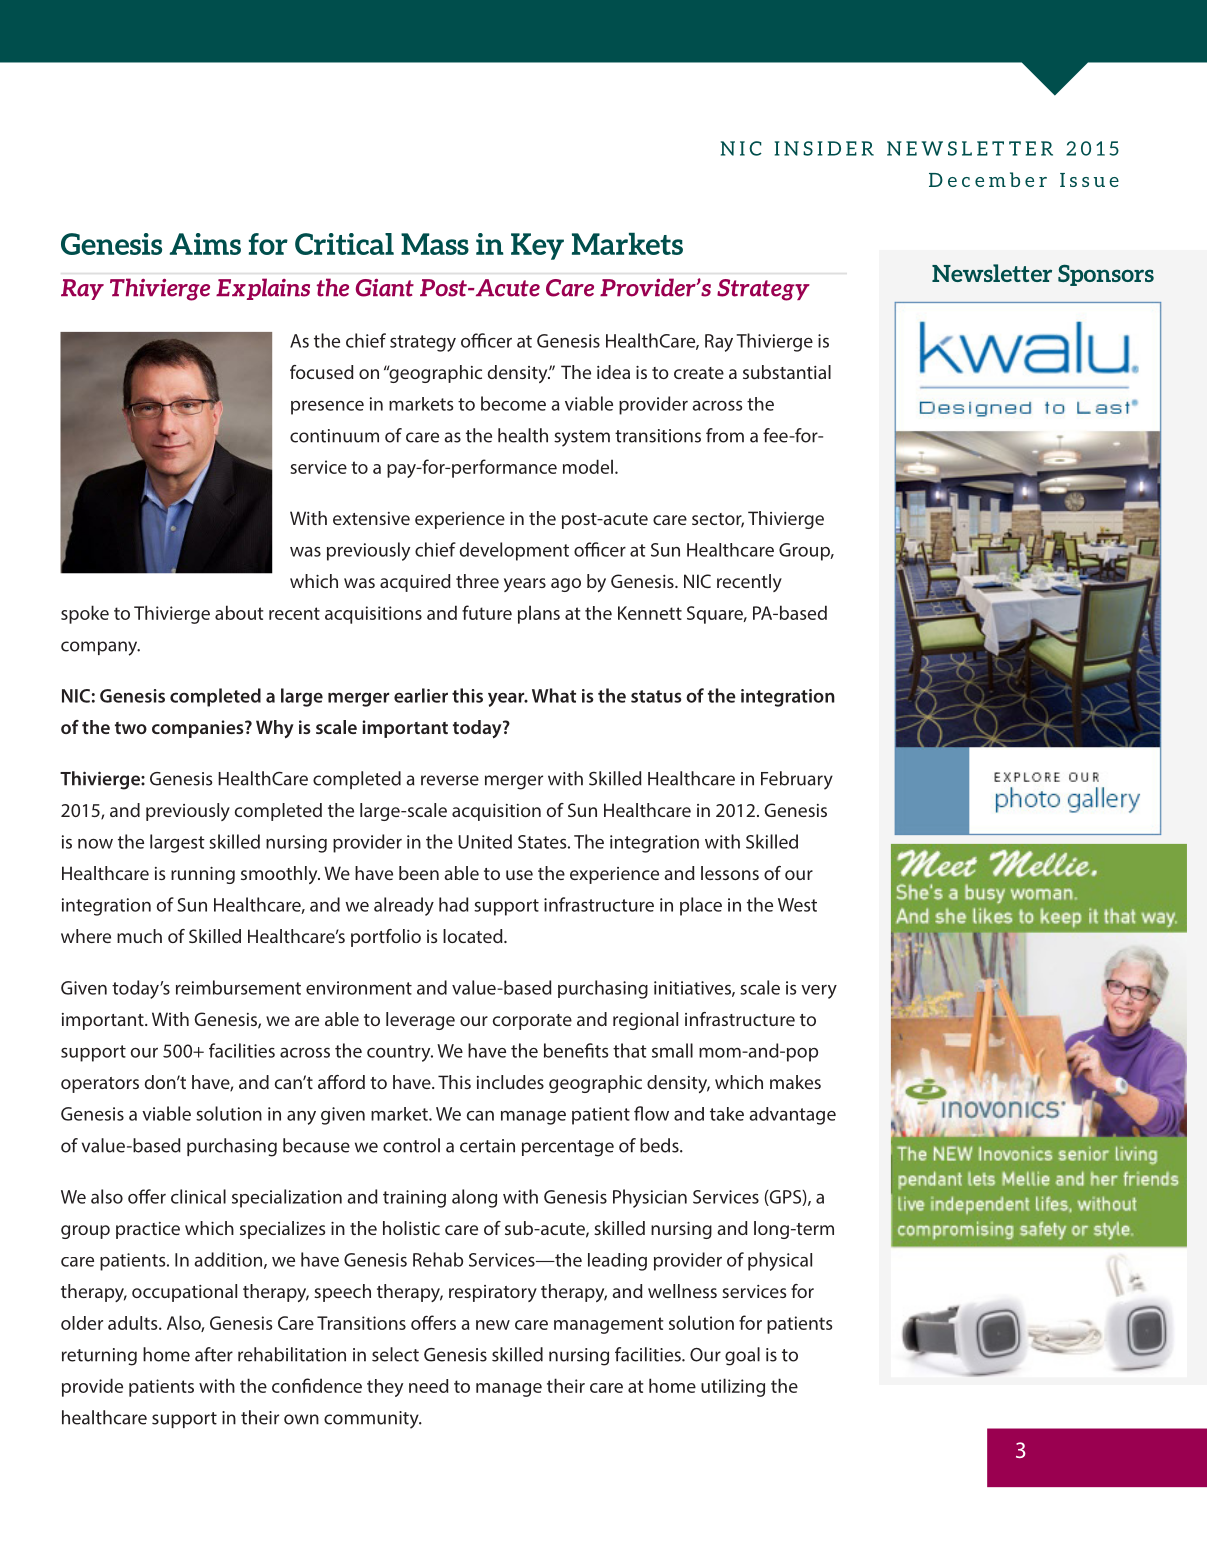  What do you see at coordinates (214, 1354) in the screenshot?
I see `after` at bounding box center [214, 1354].
